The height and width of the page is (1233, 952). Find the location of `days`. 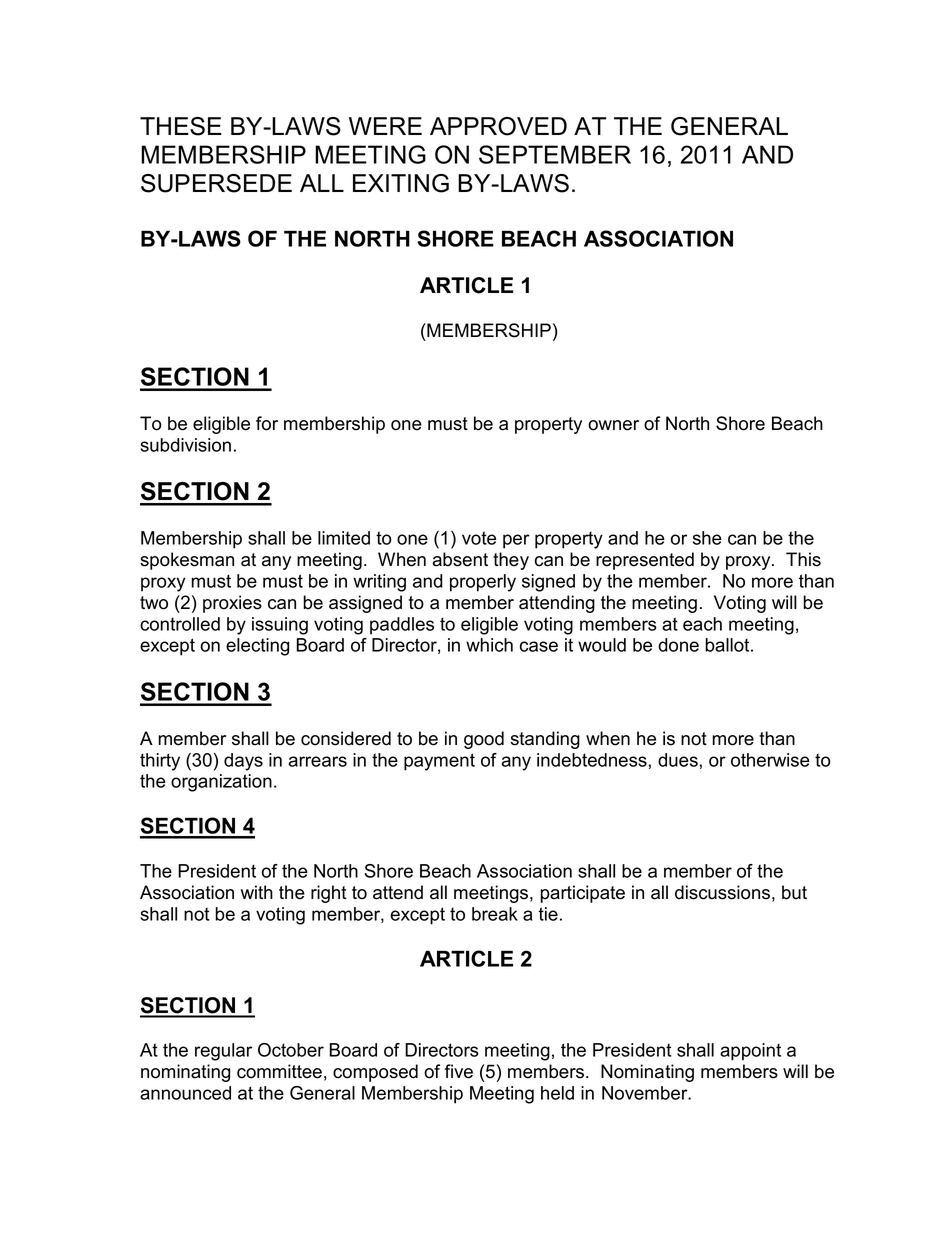

days is located at coordinates (243, 762).
